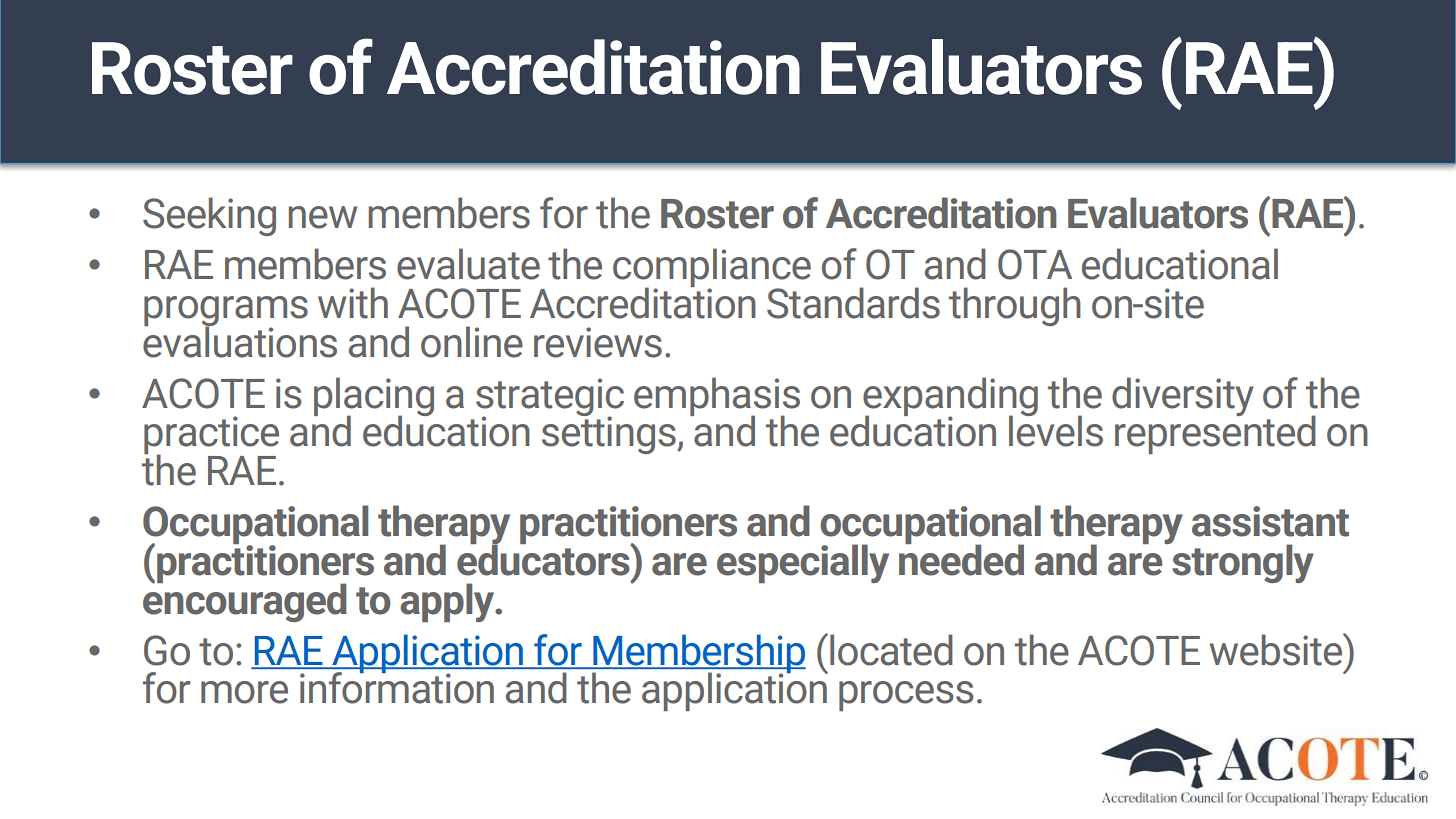  I want to click on placing, so click(374, 397).
